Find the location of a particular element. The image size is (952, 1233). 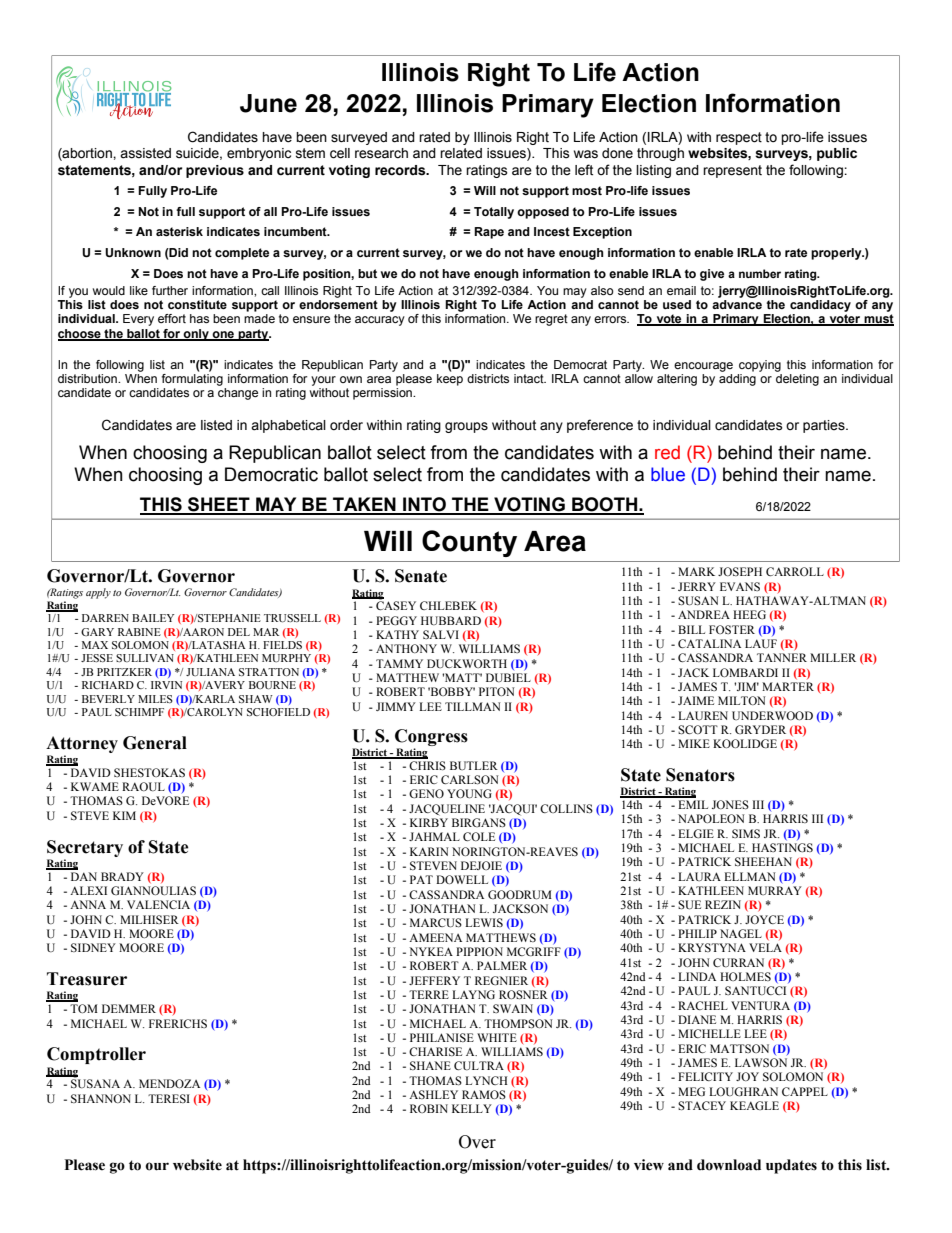

YOUNG is located at coordinates (469, 794).
